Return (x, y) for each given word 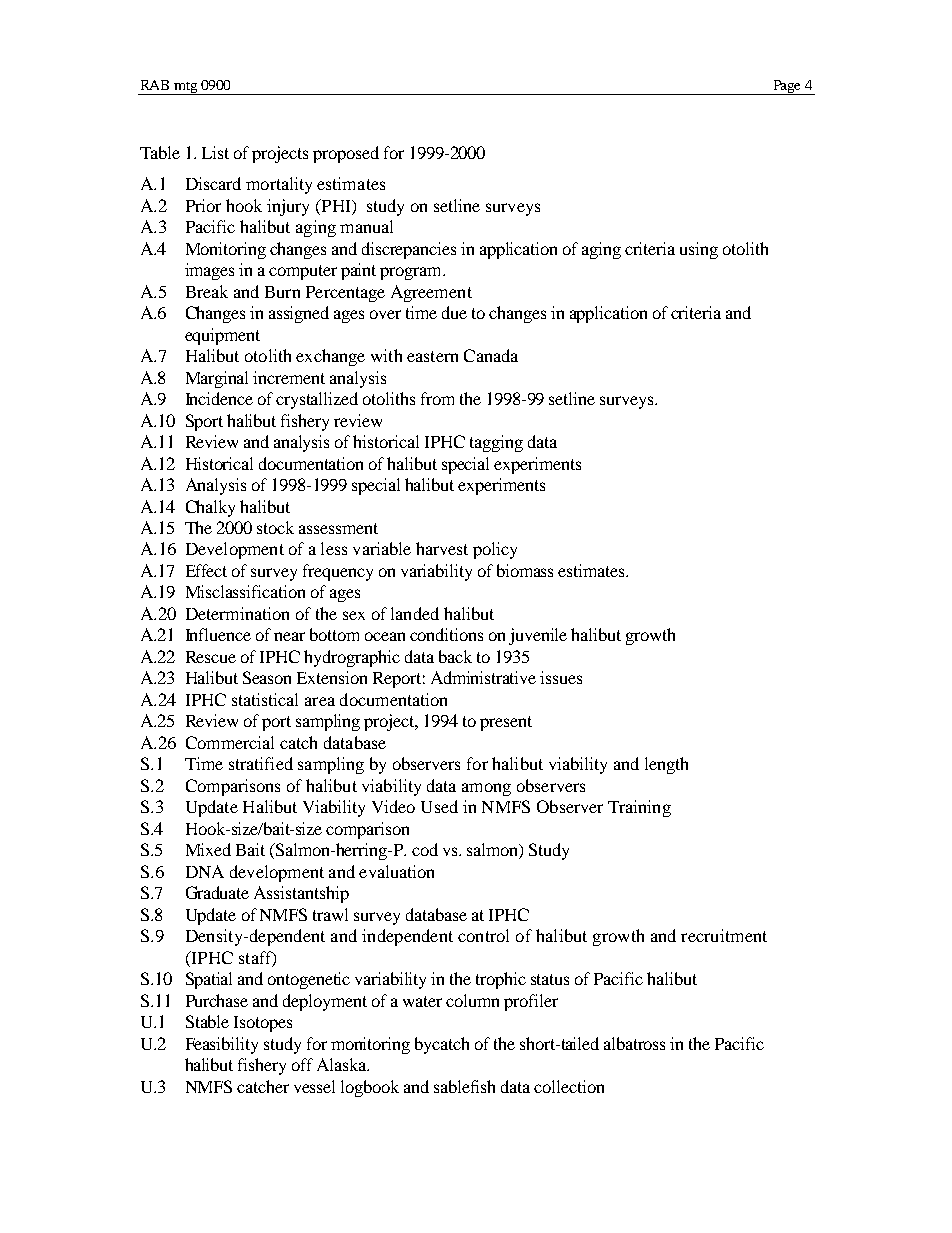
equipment (222, 336)
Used (439, 806)
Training (639, 808)
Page (787, 87)
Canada (491, 355)
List (215, 152)
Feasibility (222, 1045)
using (699, 250)
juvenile (538, 636)
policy (495, 550)
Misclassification (245, 591)
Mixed (208, 849)
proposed (346, 154)
